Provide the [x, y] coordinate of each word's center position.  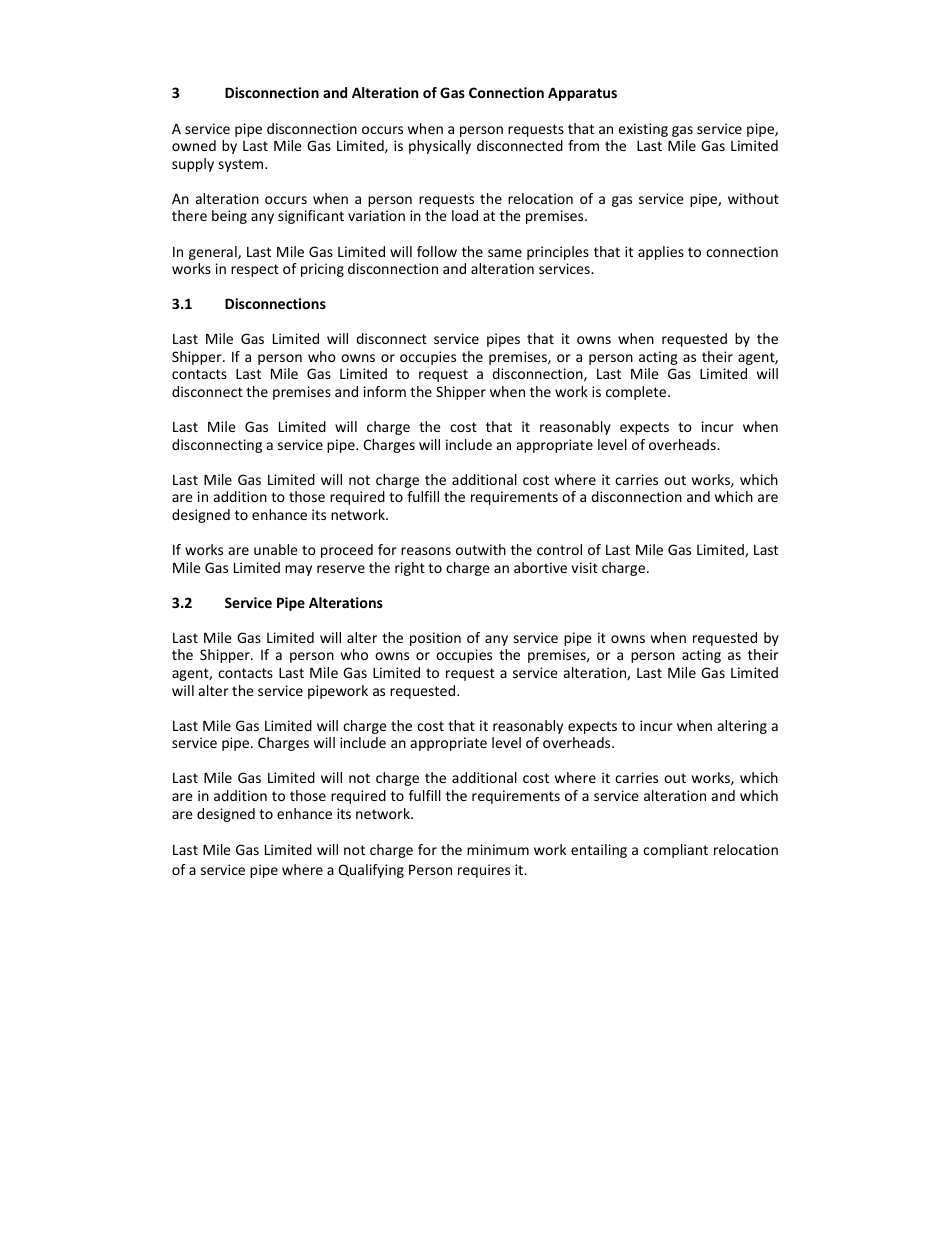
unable [276, 549]
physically [440, 147]
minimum [498, 849]
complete [637, 393]
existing [643, 130]
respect [255, 270]
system [242, 165]
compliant [675, 851]
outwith [481, 549]
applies [661, 253]
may [298, 570]
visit [584, 567]
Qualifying [371, 871]
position [435, 639]
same [505, 253]
